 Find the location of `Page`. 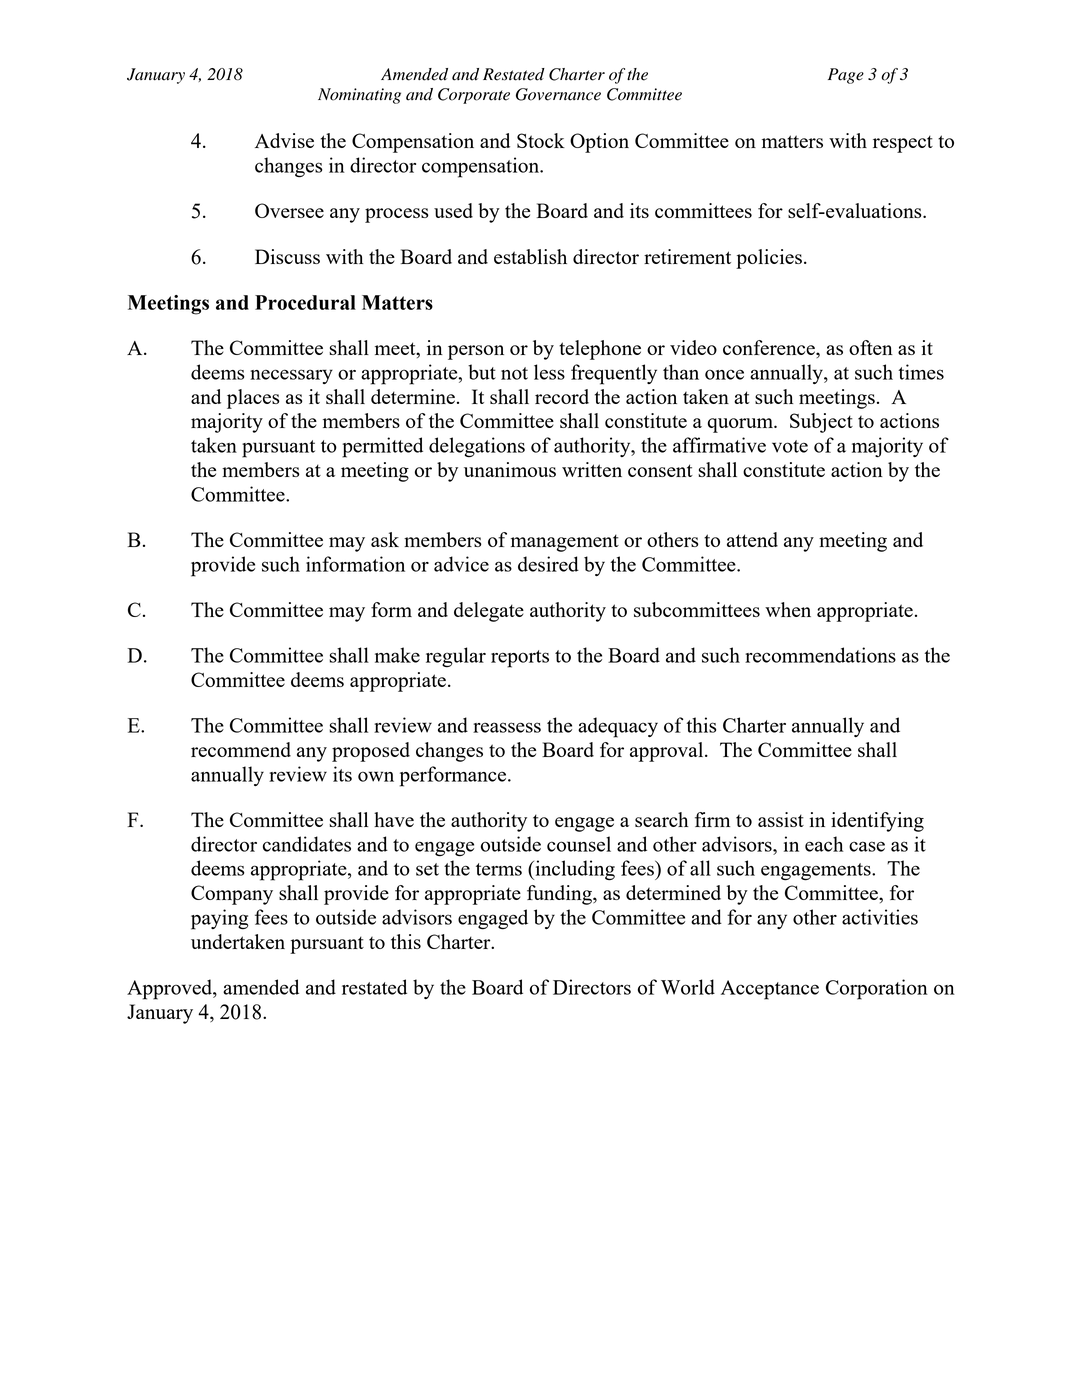

Page is located at coordinates (846, 76).
